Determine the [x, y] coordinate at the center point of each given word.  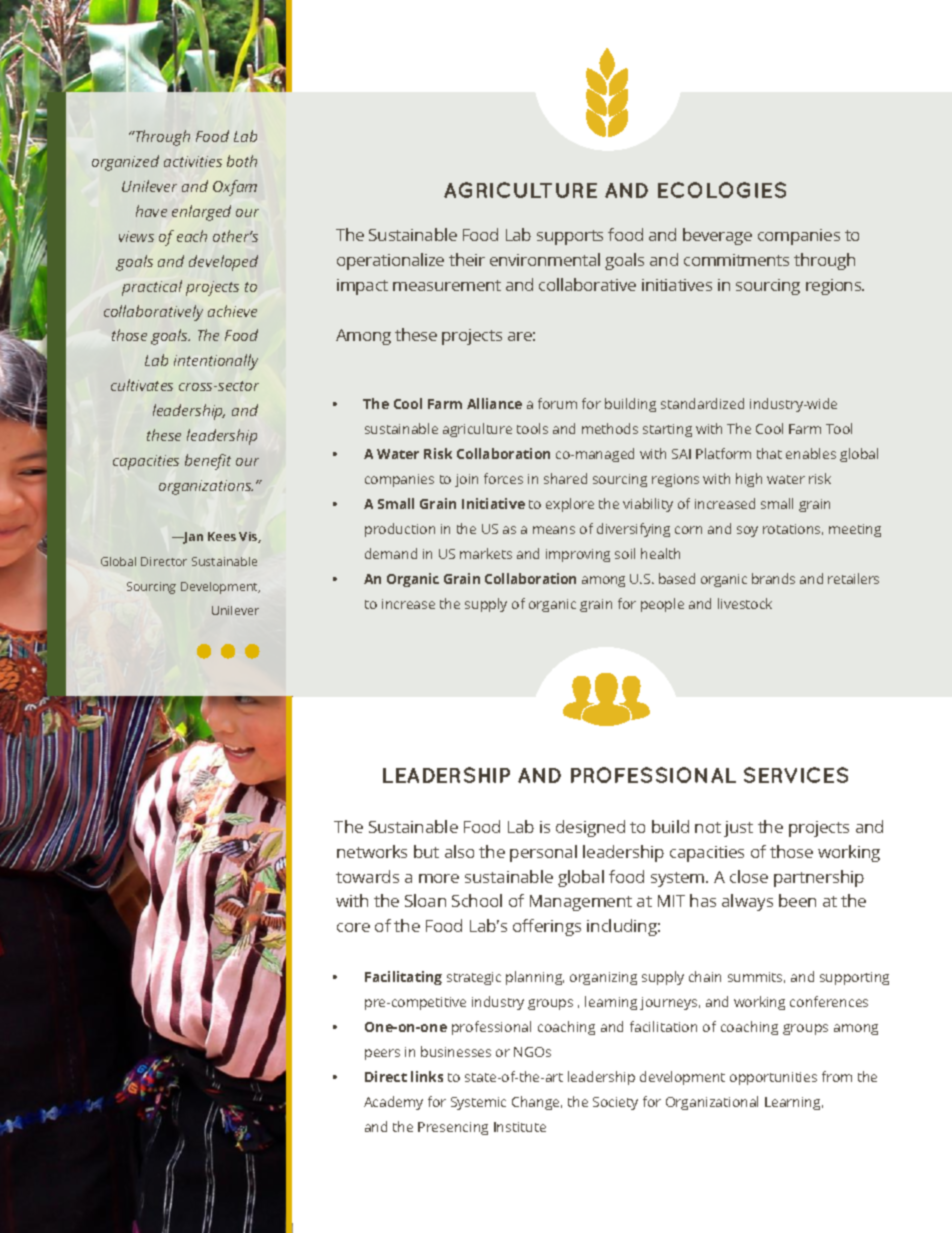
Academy [393, 1103]
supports [570, 237]
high [749, 480]
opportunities [773, 1078]
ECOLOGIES [722, 190]
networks [372, 851]
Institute [520, 1127]
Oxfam [235, 188]
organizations [206, 487]
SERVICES [796, 775]
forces [503, 478]
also [459, 851]
